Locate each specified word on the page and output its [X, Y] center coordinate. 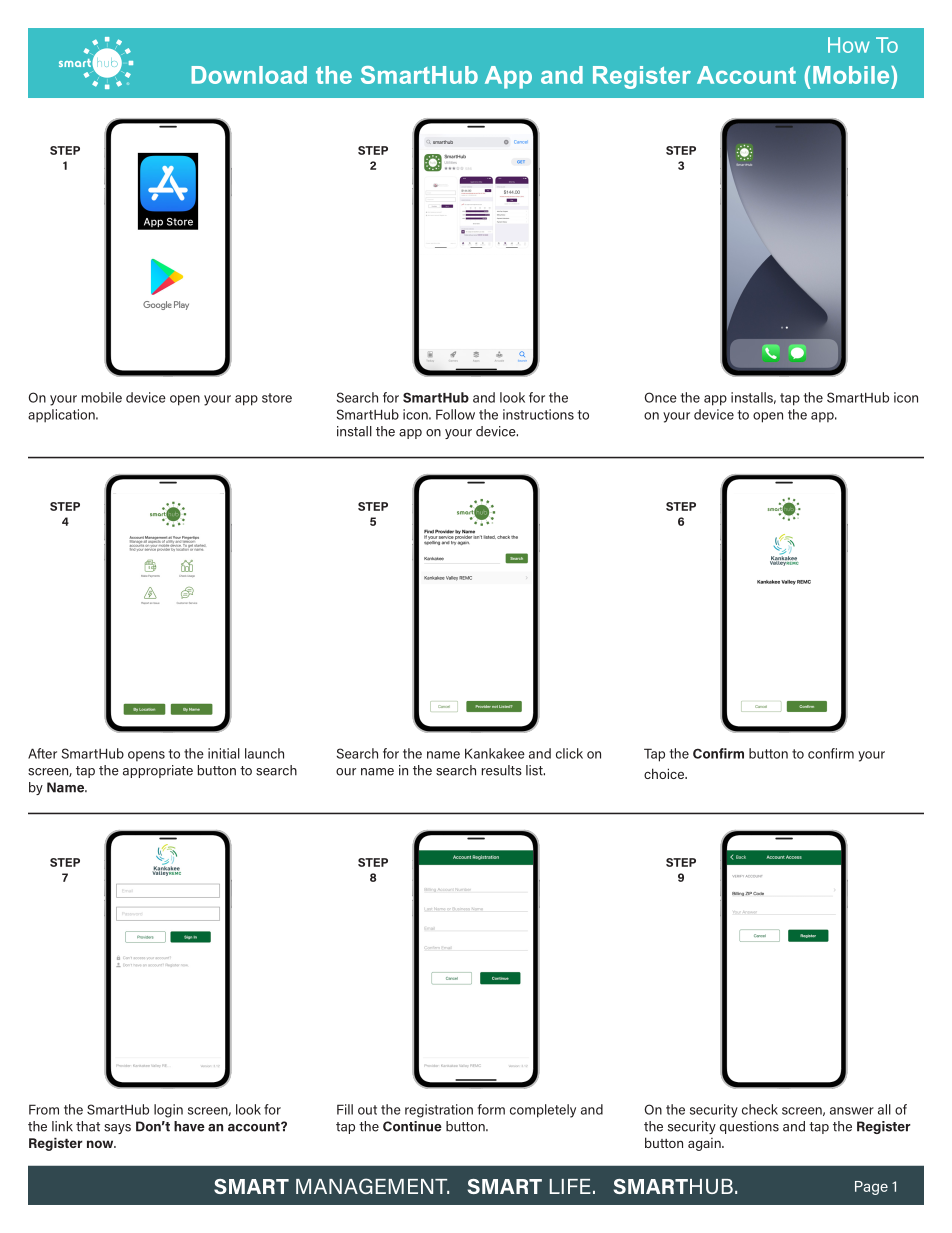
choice [665, 773]
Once [660, 397]
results [502, 770]
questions [749, 1127]
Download [249, 75]
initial [224, 753]
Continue [412, 1126]
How [849, 45]
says [117, 1129]
